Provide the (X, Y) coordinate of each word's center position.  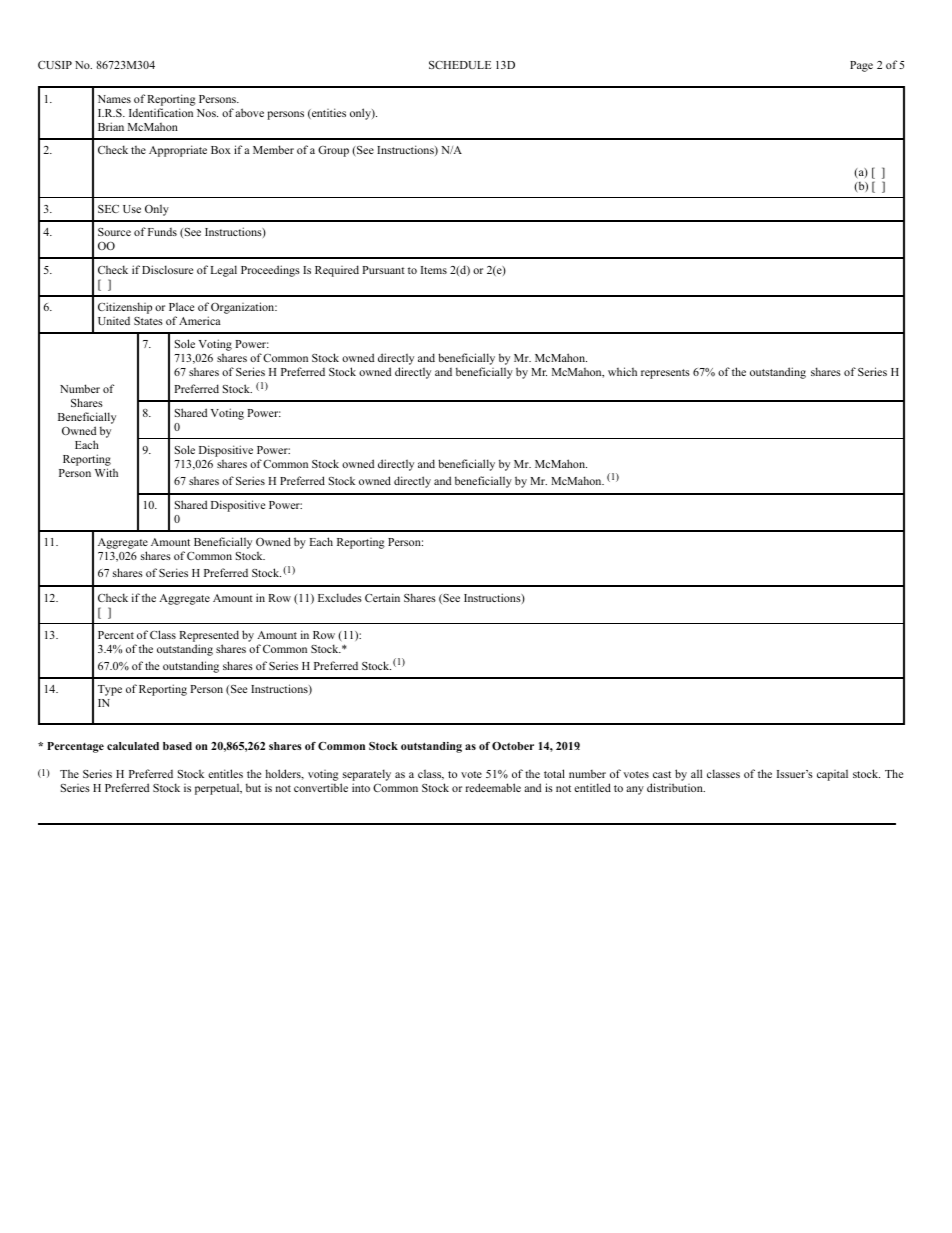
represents (665, 374)
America (200, 320)
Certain (382, 597)
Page (861, 66)
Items (434, 270)
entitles (225, 773)
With (106, 472)
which (622, 371)
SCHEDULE (460, 65)
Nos (207, 113)
